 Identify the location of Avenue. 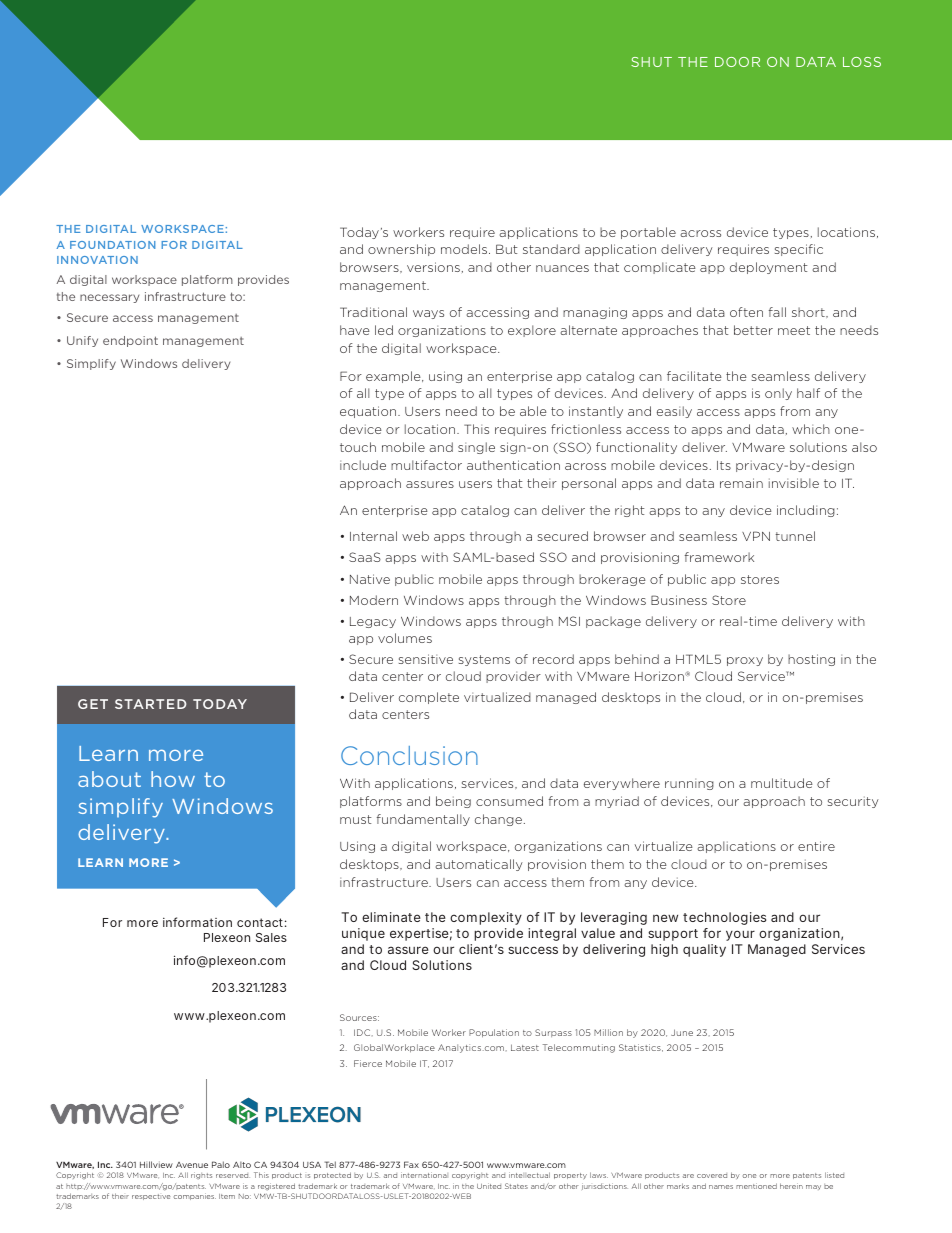
(192, 1165).
